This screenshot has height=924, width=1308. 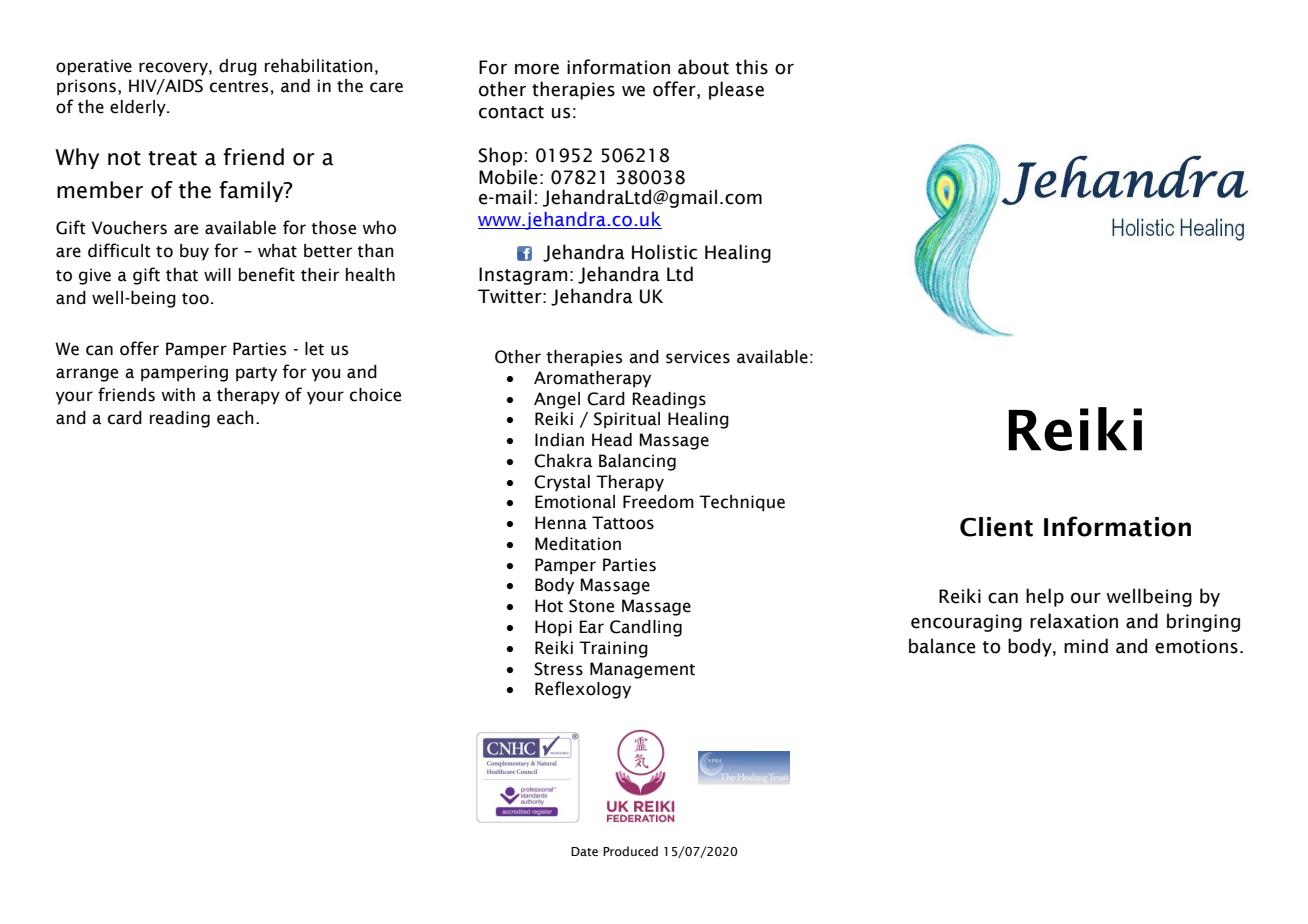 I want to click on mind, so click(x=1086, y=646).
